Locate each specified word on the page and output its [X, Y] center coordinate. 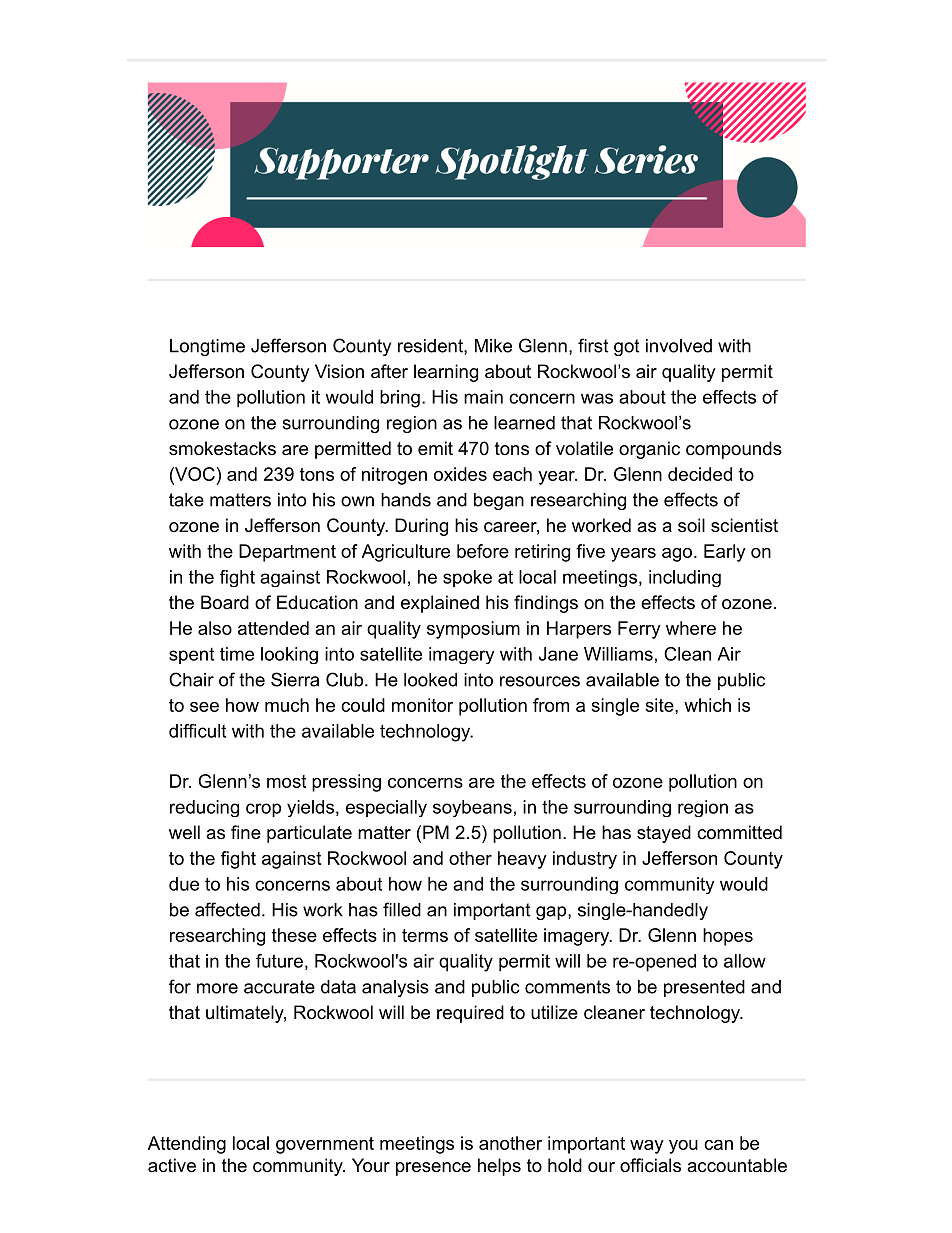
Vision [339, 371]
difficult [197, 731]
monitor [422, 705]
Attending [187, 1145]
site [659, 705]
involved [679, 346]
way [647, 1147]
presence [433, 1169]
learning [446, 373]
